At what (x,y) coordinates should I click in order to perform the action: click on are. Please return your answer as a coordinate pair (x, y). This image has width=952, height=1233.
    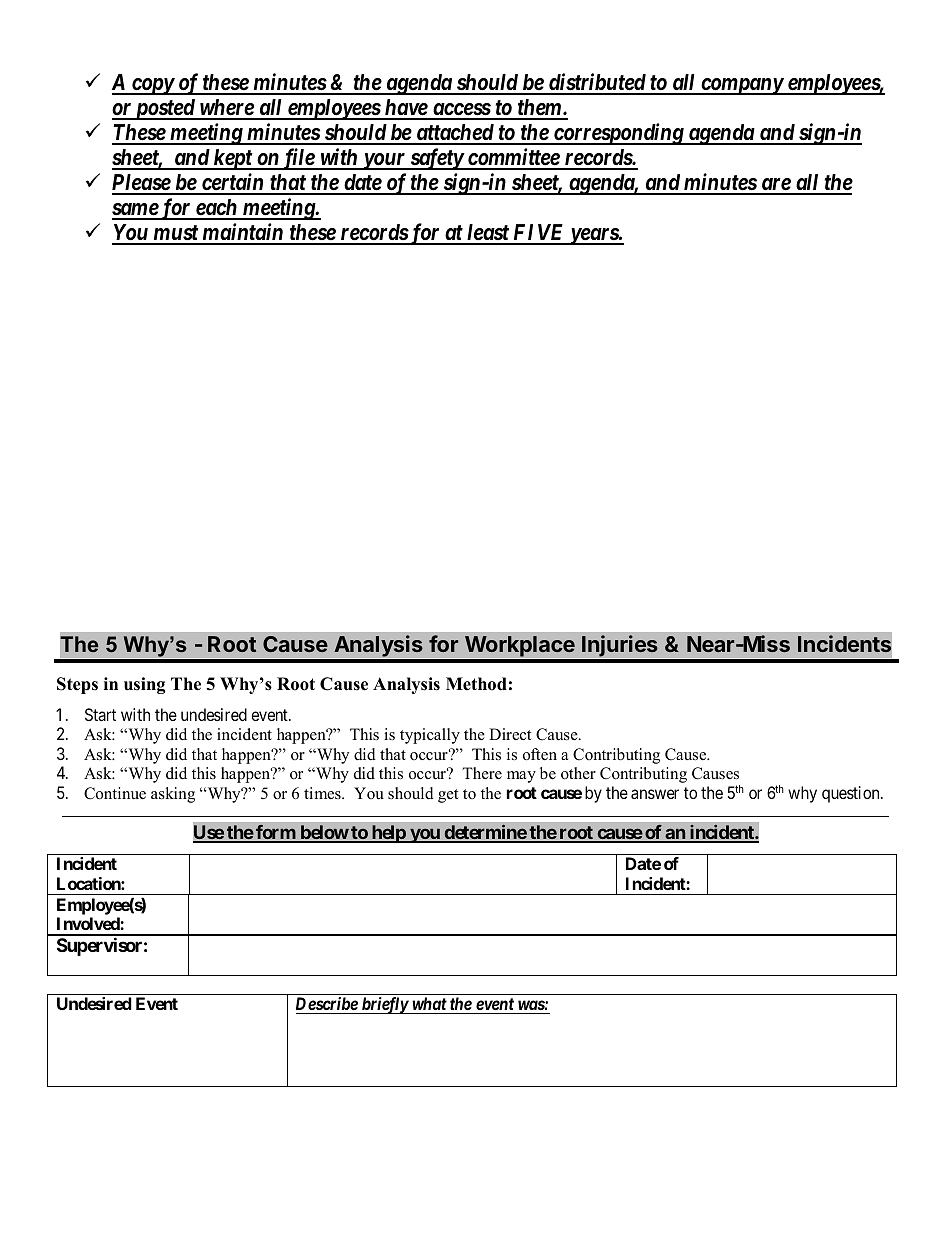
    Looking at the image, I should click on (775, 186).
